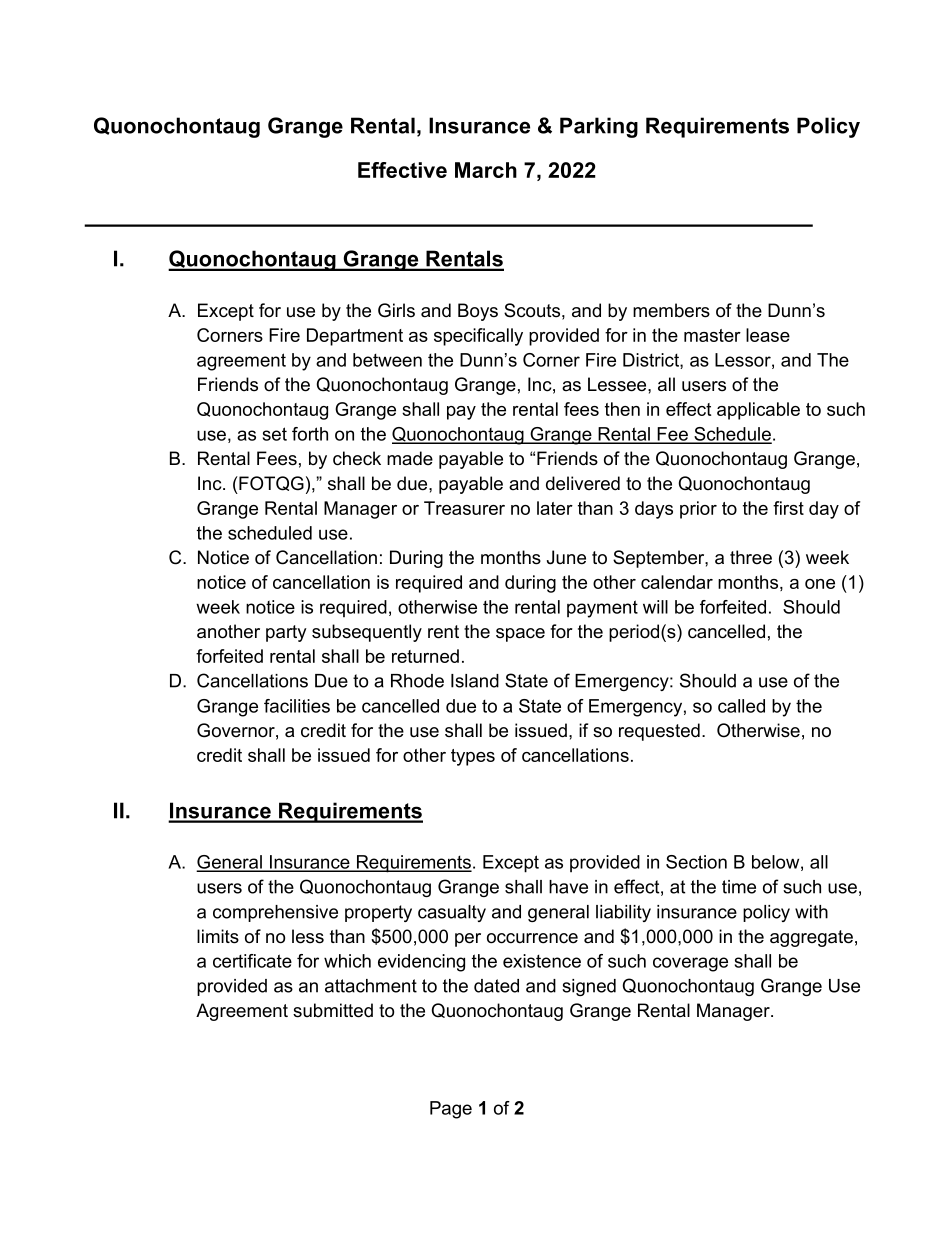 Image resolution: width=952 pixels, height=1233 pixels. What do you see at coordinates (275, 434) in the document?
I see `set` at bounding box center [275, 434].
